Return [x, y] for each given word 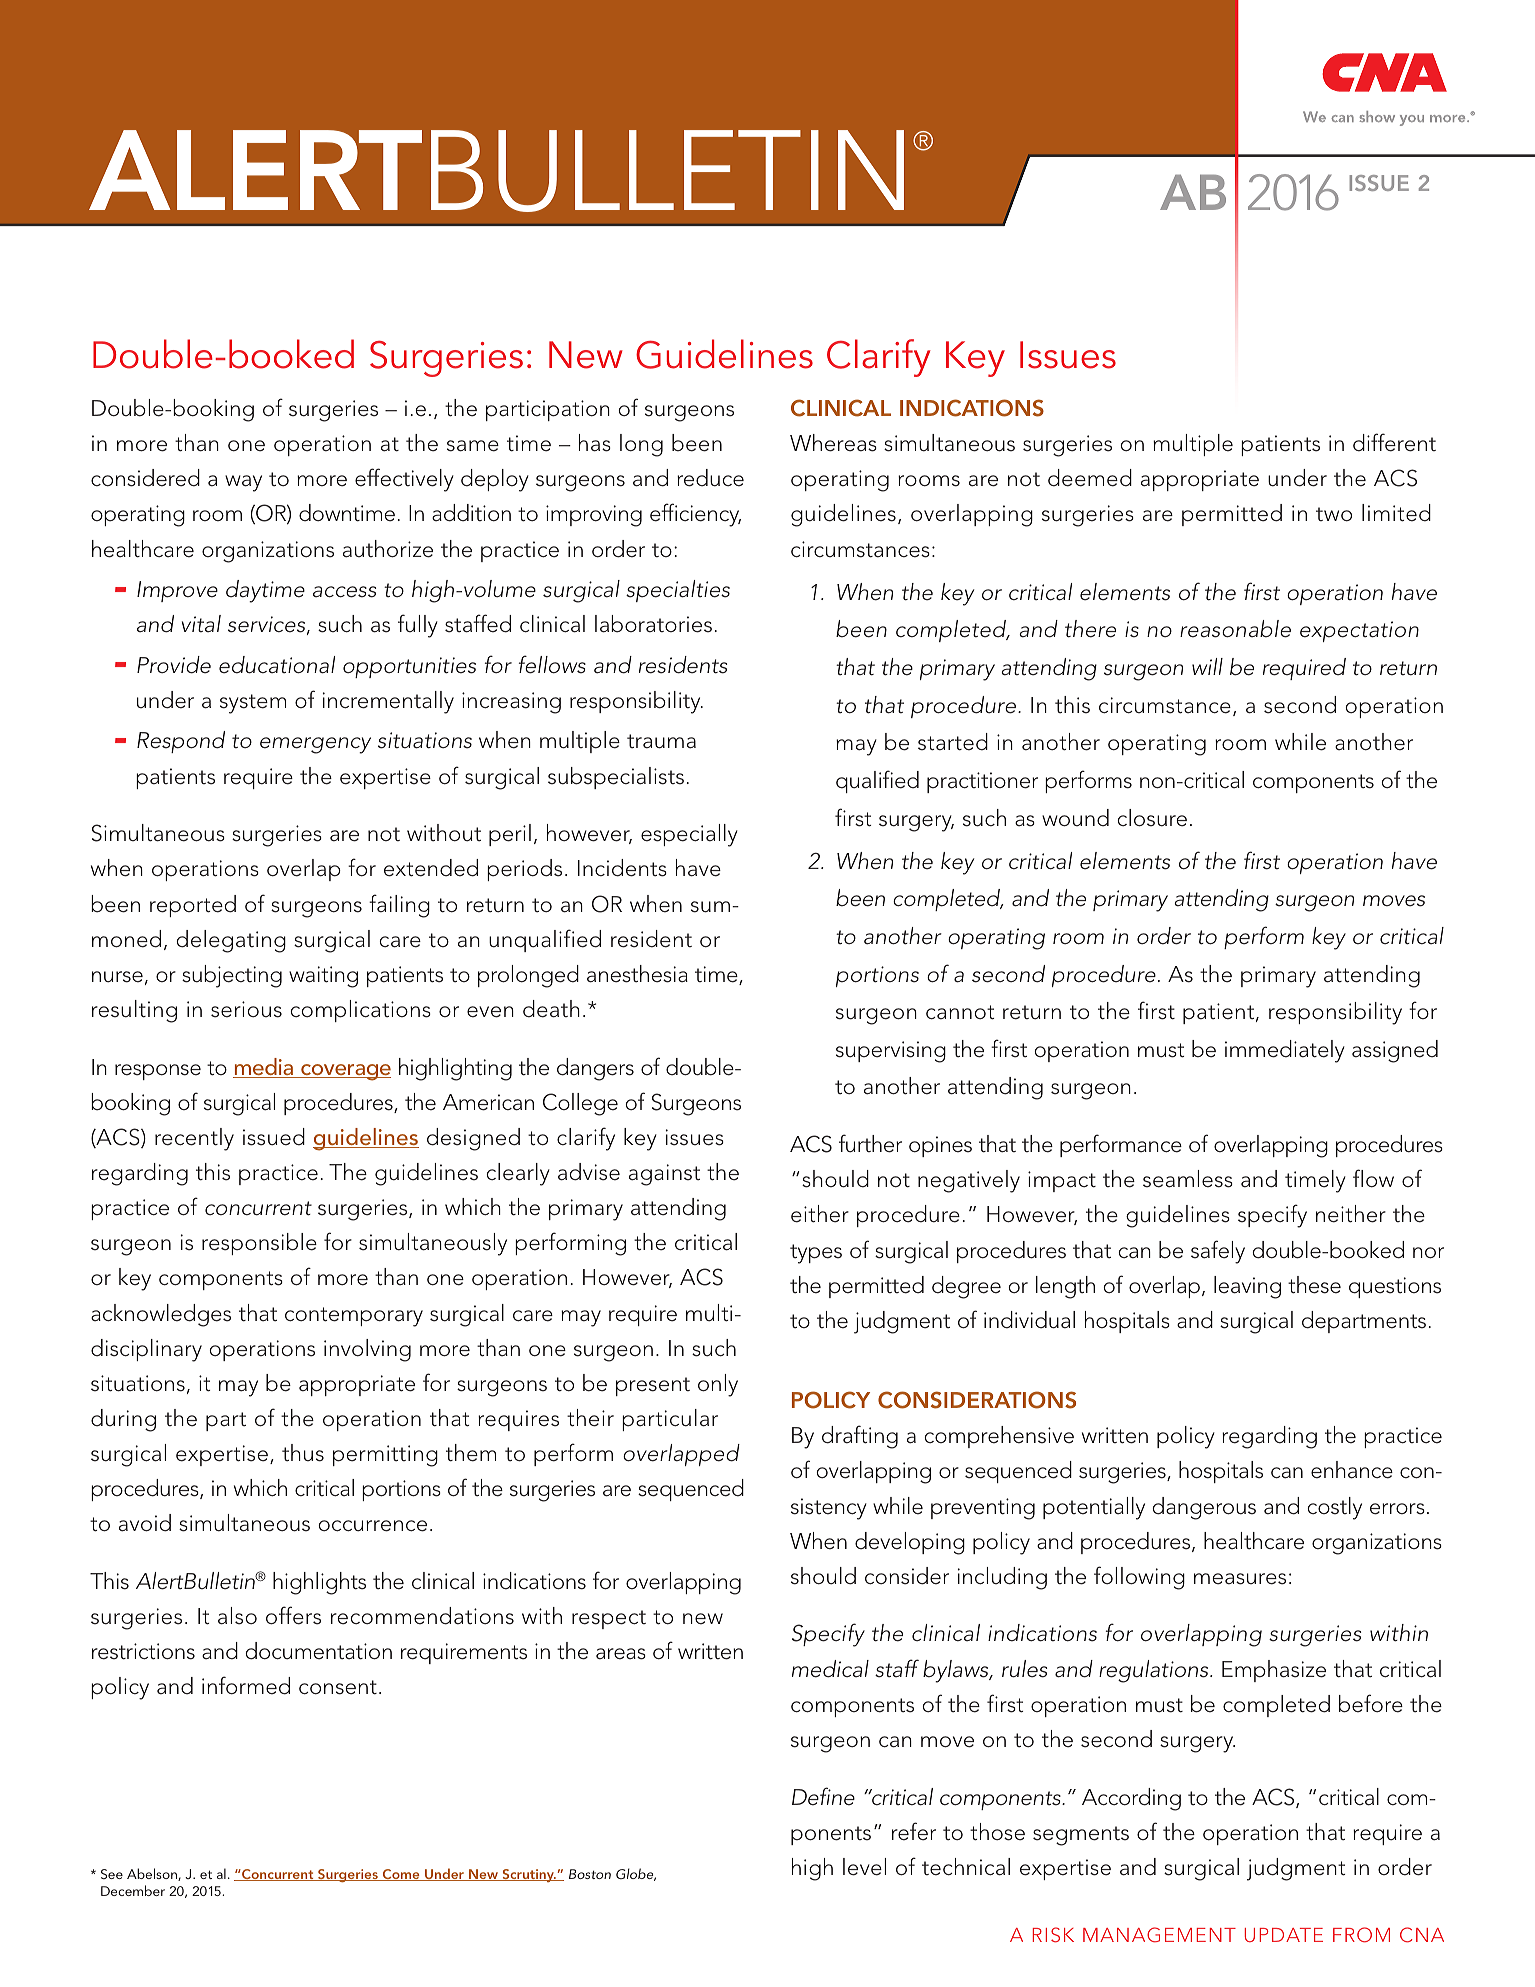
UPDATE [1284, 1935]
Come [401, 1875]
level [864, 1867]
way [243, 483]
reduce [710, 478]
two [1334, 514]
